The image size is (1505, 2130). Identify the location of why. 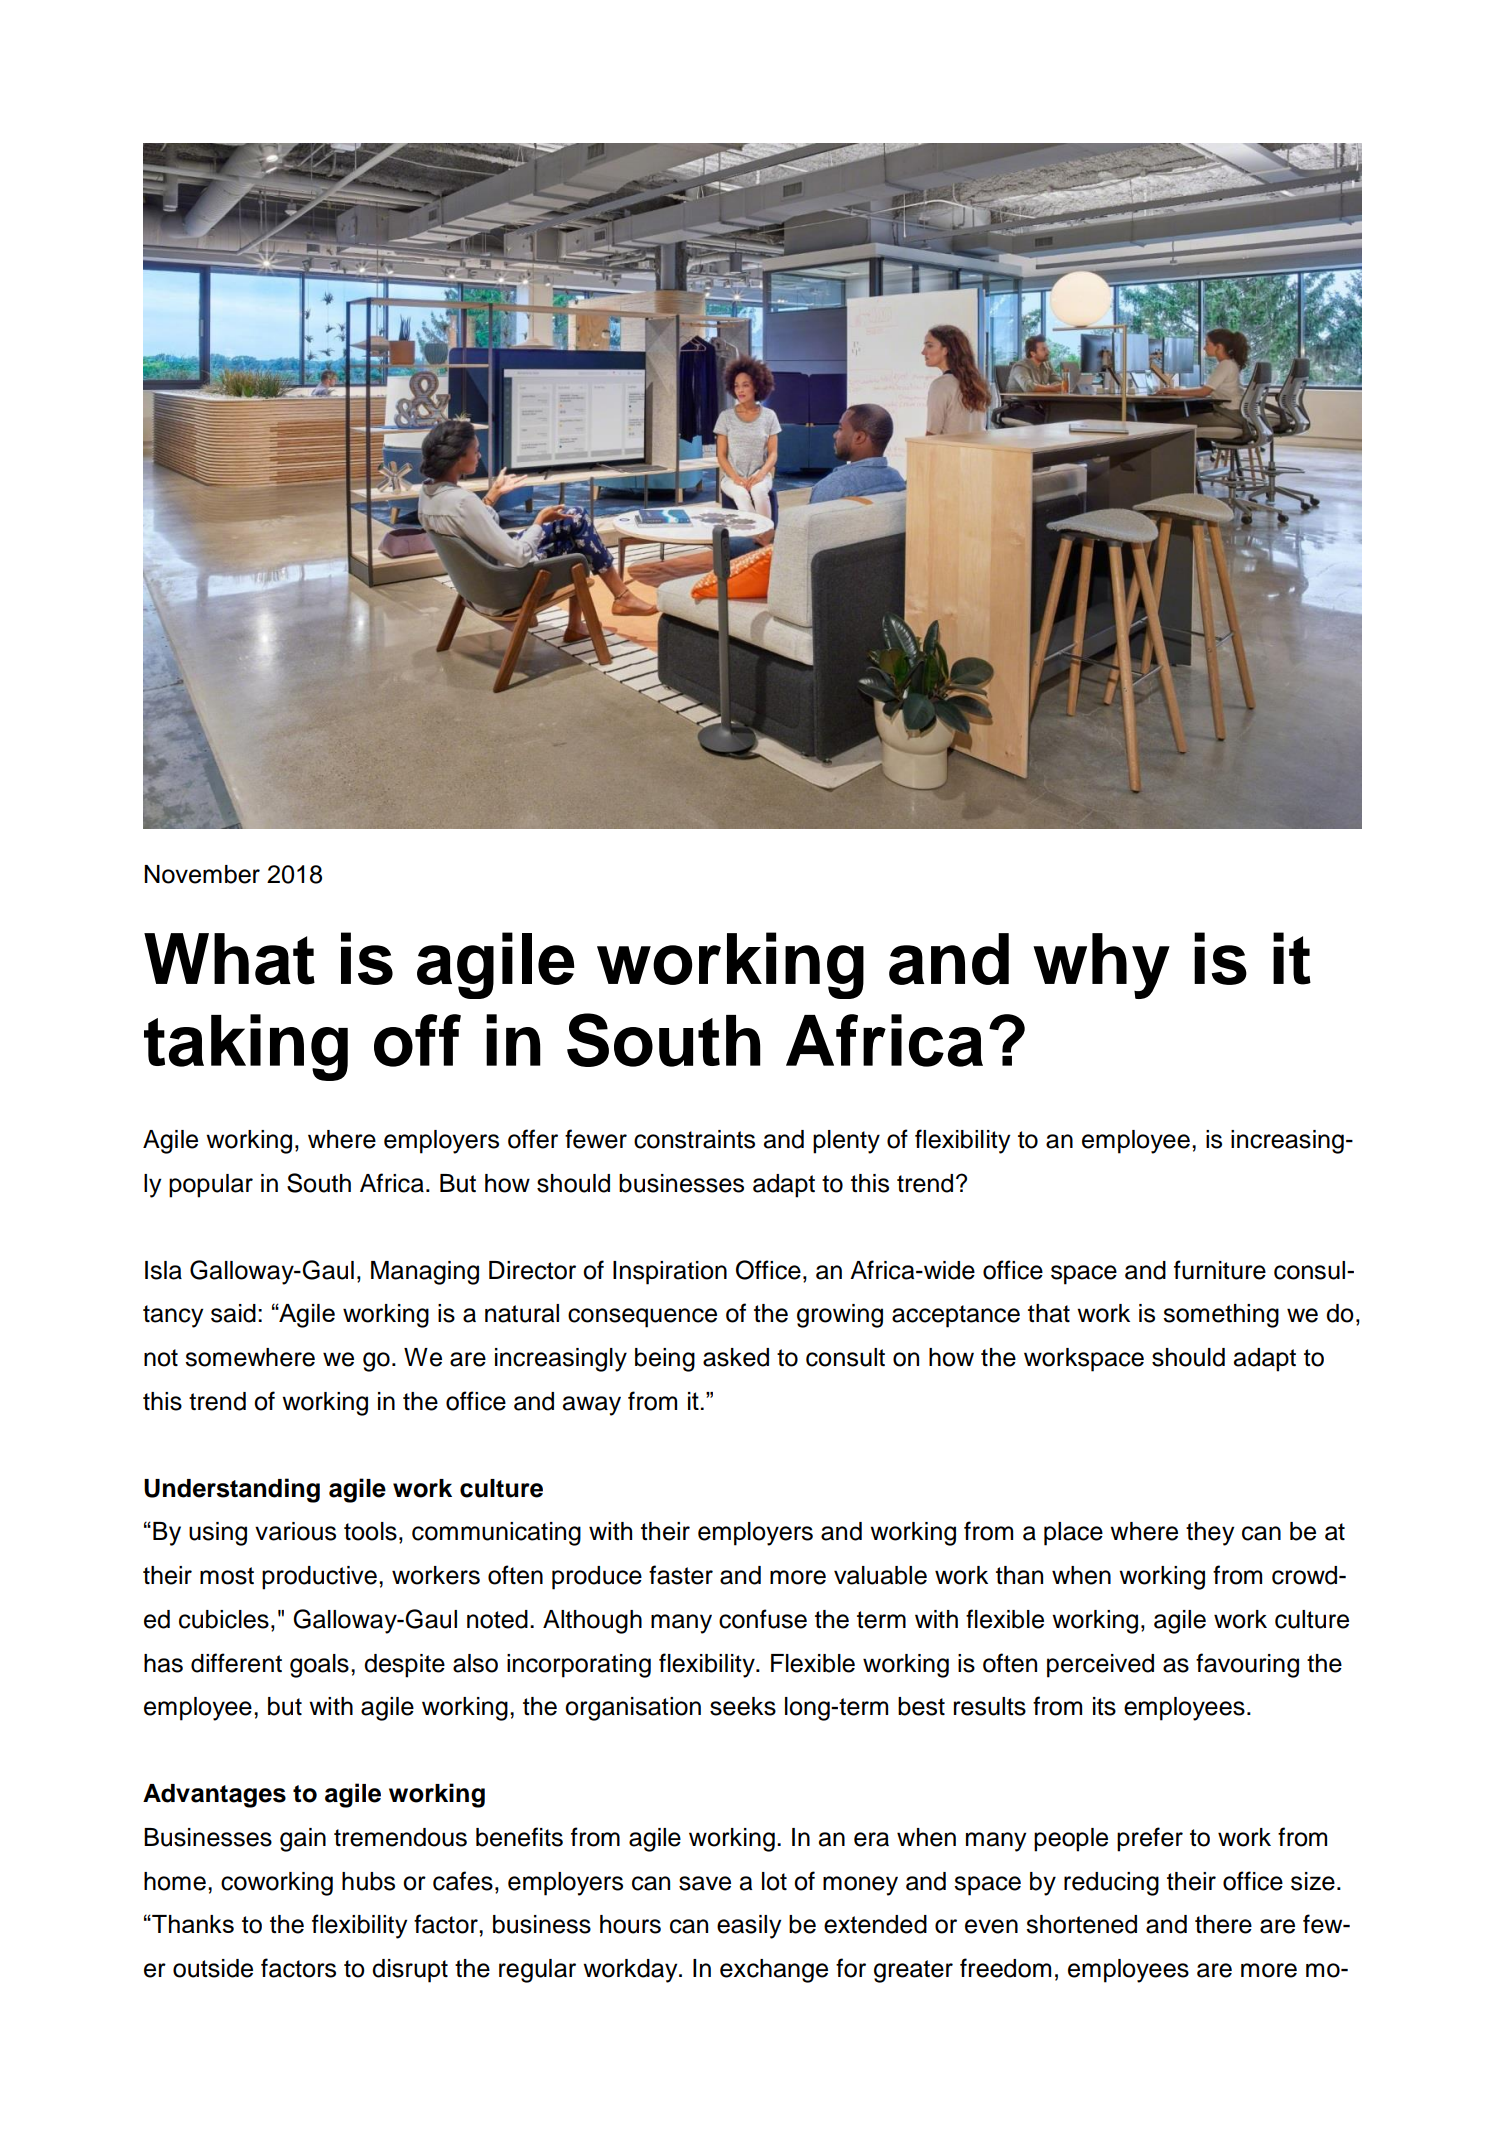
(1101, 966).
